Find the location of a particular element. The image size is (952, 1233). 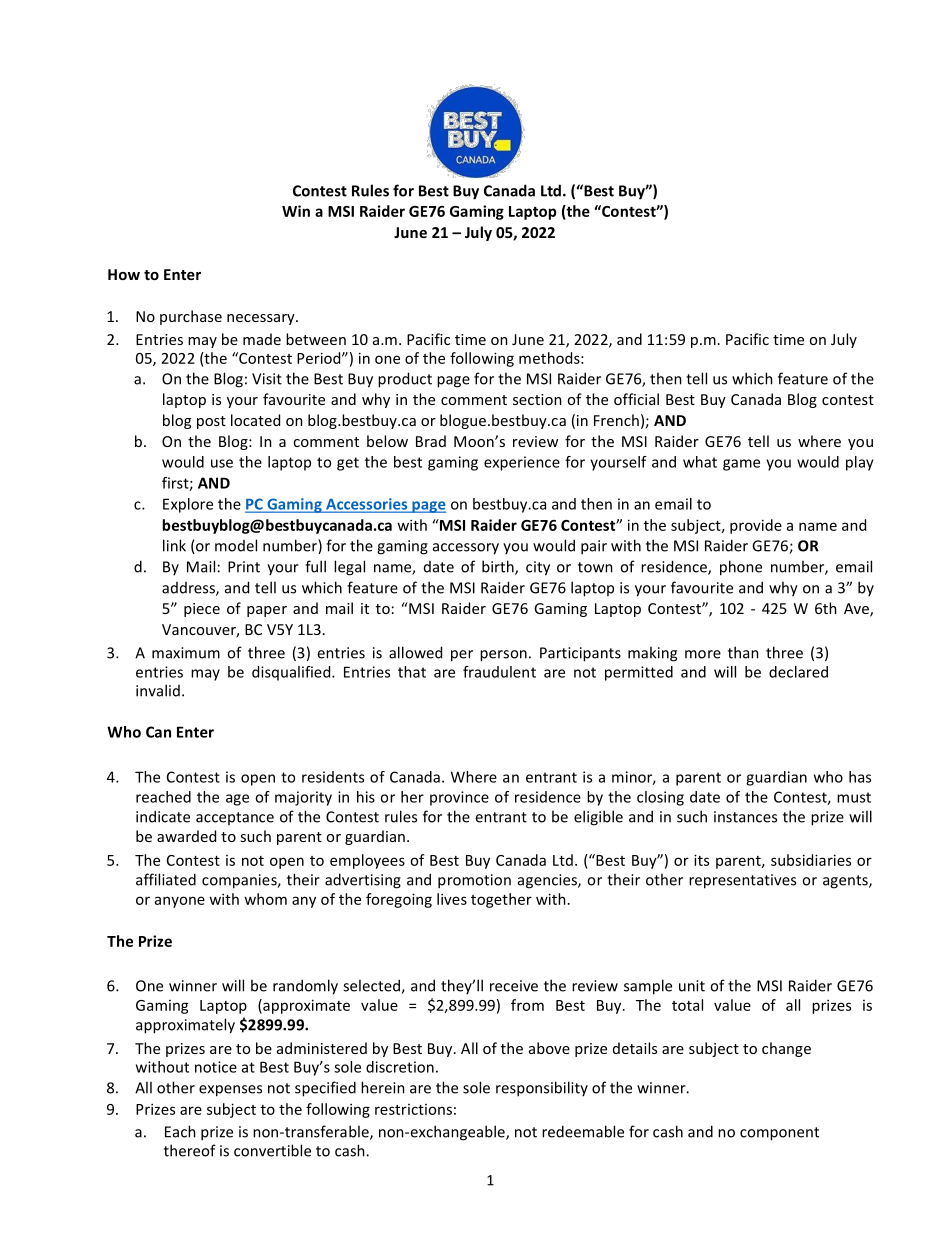

promotion is located at coordinates (474, 881).
